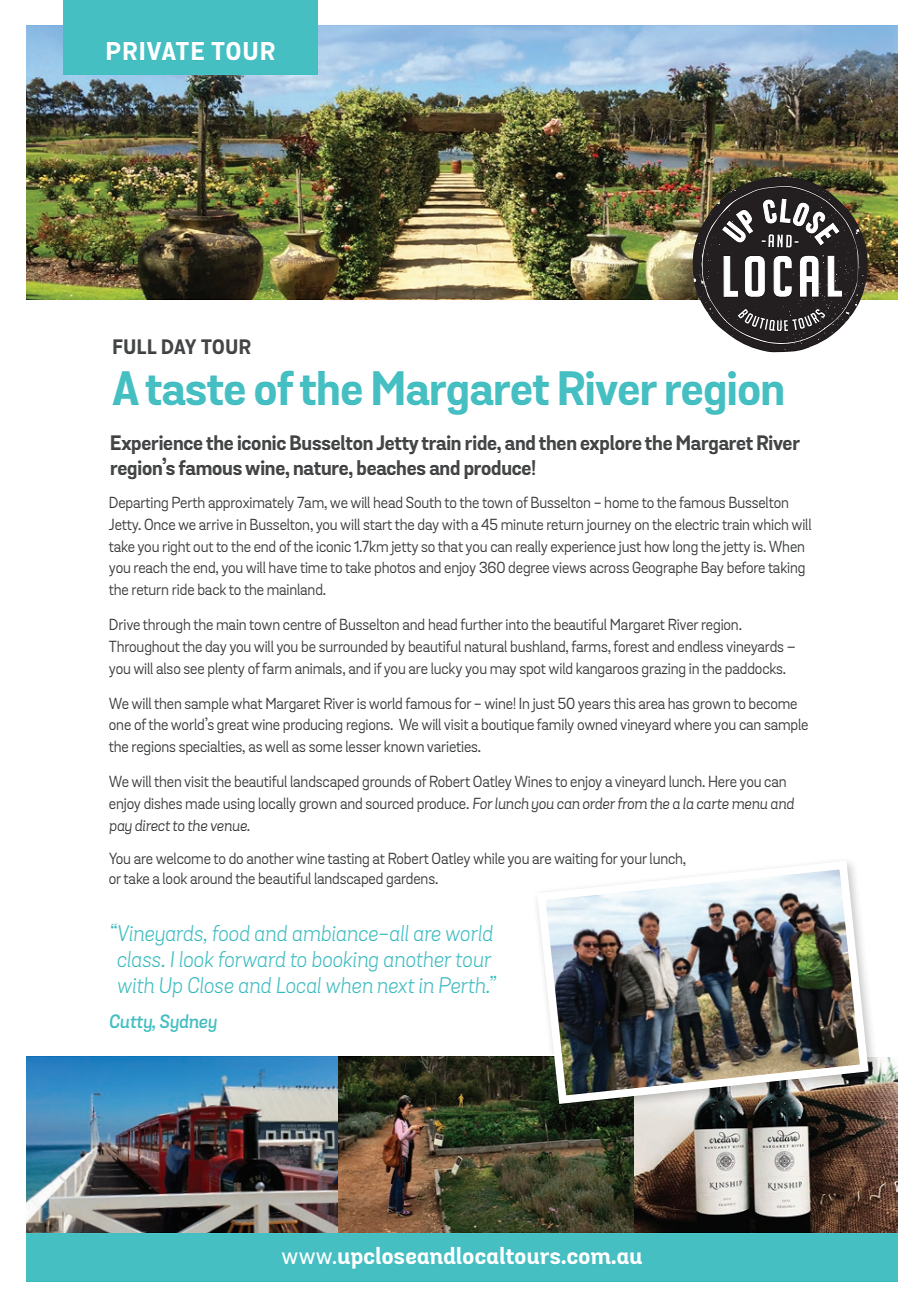 The height and width of the screenshot is (1308, 924). What do you see at coordinates (622, 502) in the screenshot?
I see `home` at bounding box center [622, 502].
